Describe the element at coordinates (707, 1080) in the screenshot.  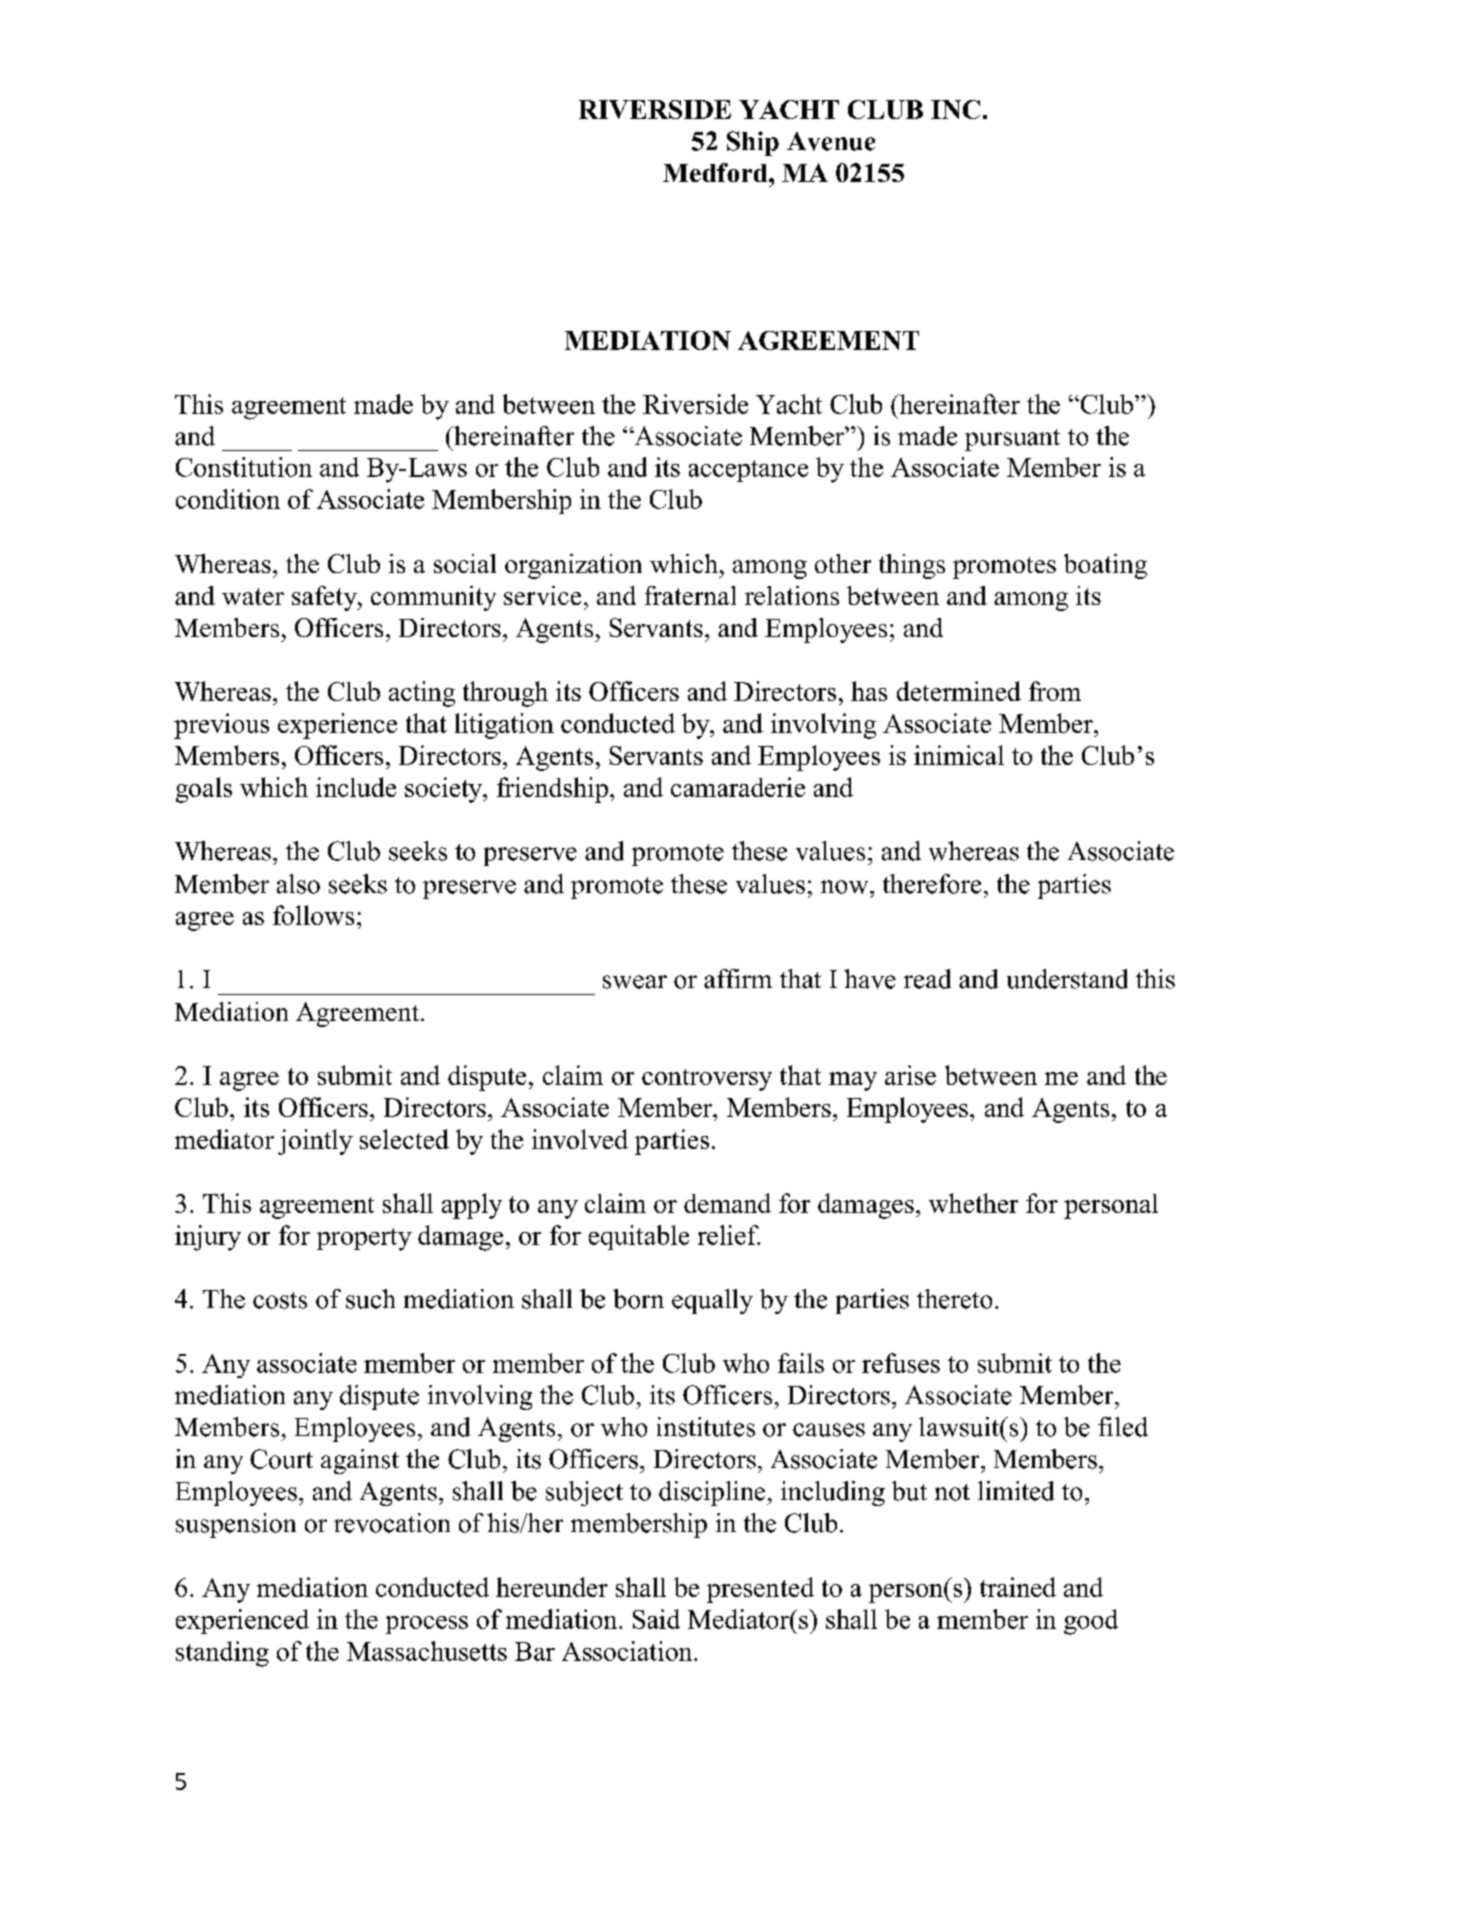
I see `controversy` at that location.
